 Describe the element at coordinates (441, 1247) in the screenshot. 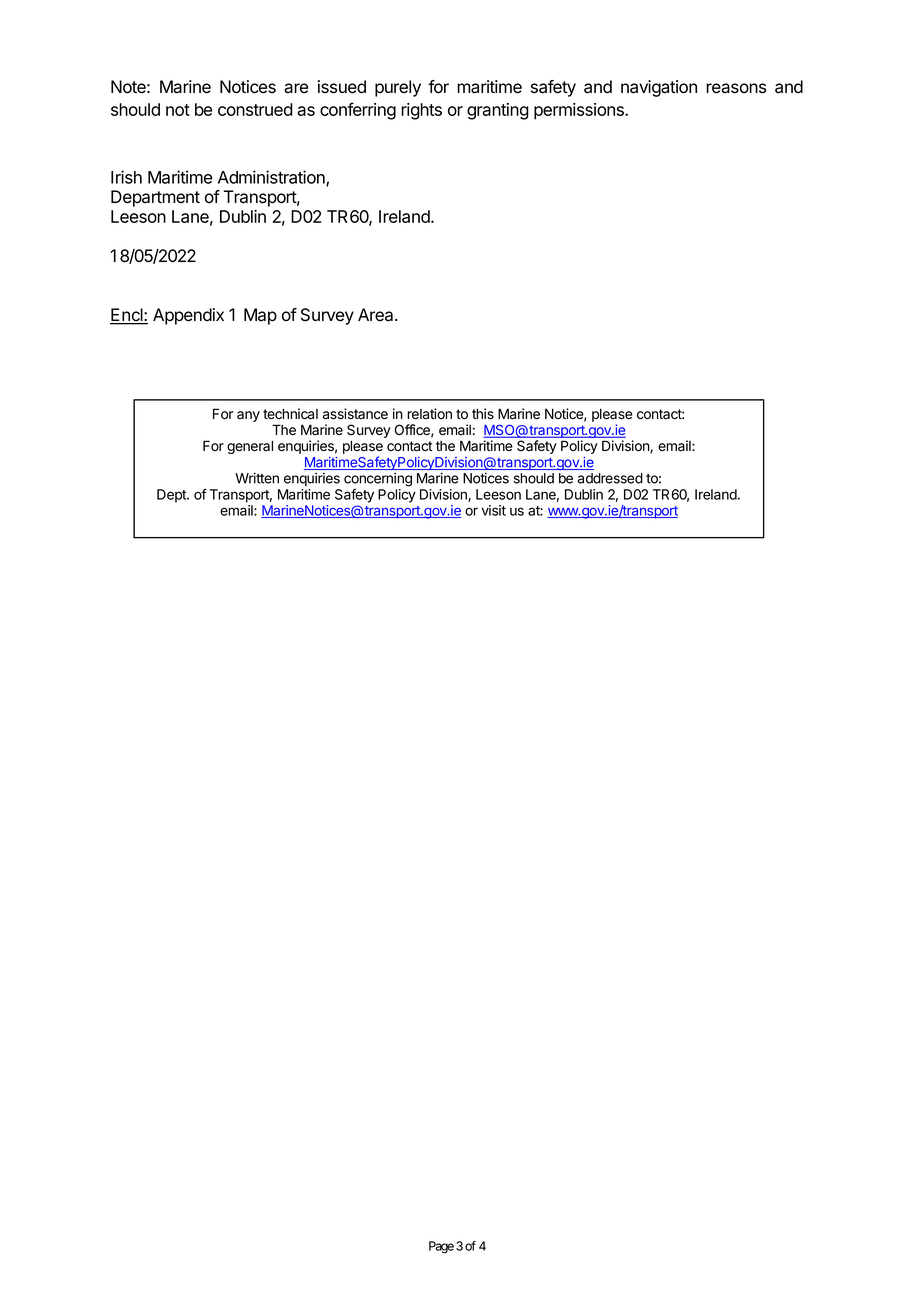

I see `Page` at that location.
